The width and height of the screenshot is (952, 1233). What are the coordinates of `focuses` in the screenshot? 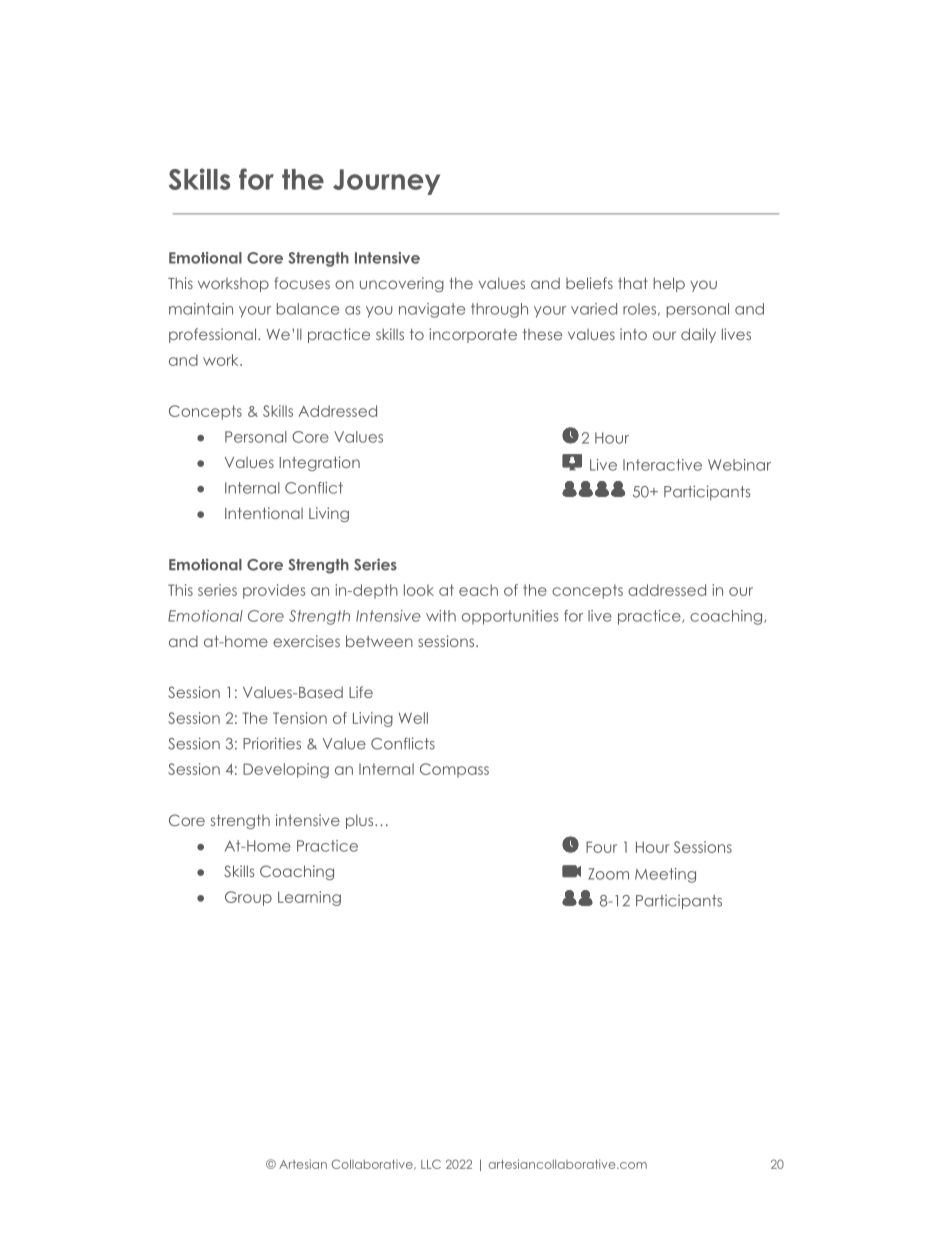 It's located at (302, 283).
